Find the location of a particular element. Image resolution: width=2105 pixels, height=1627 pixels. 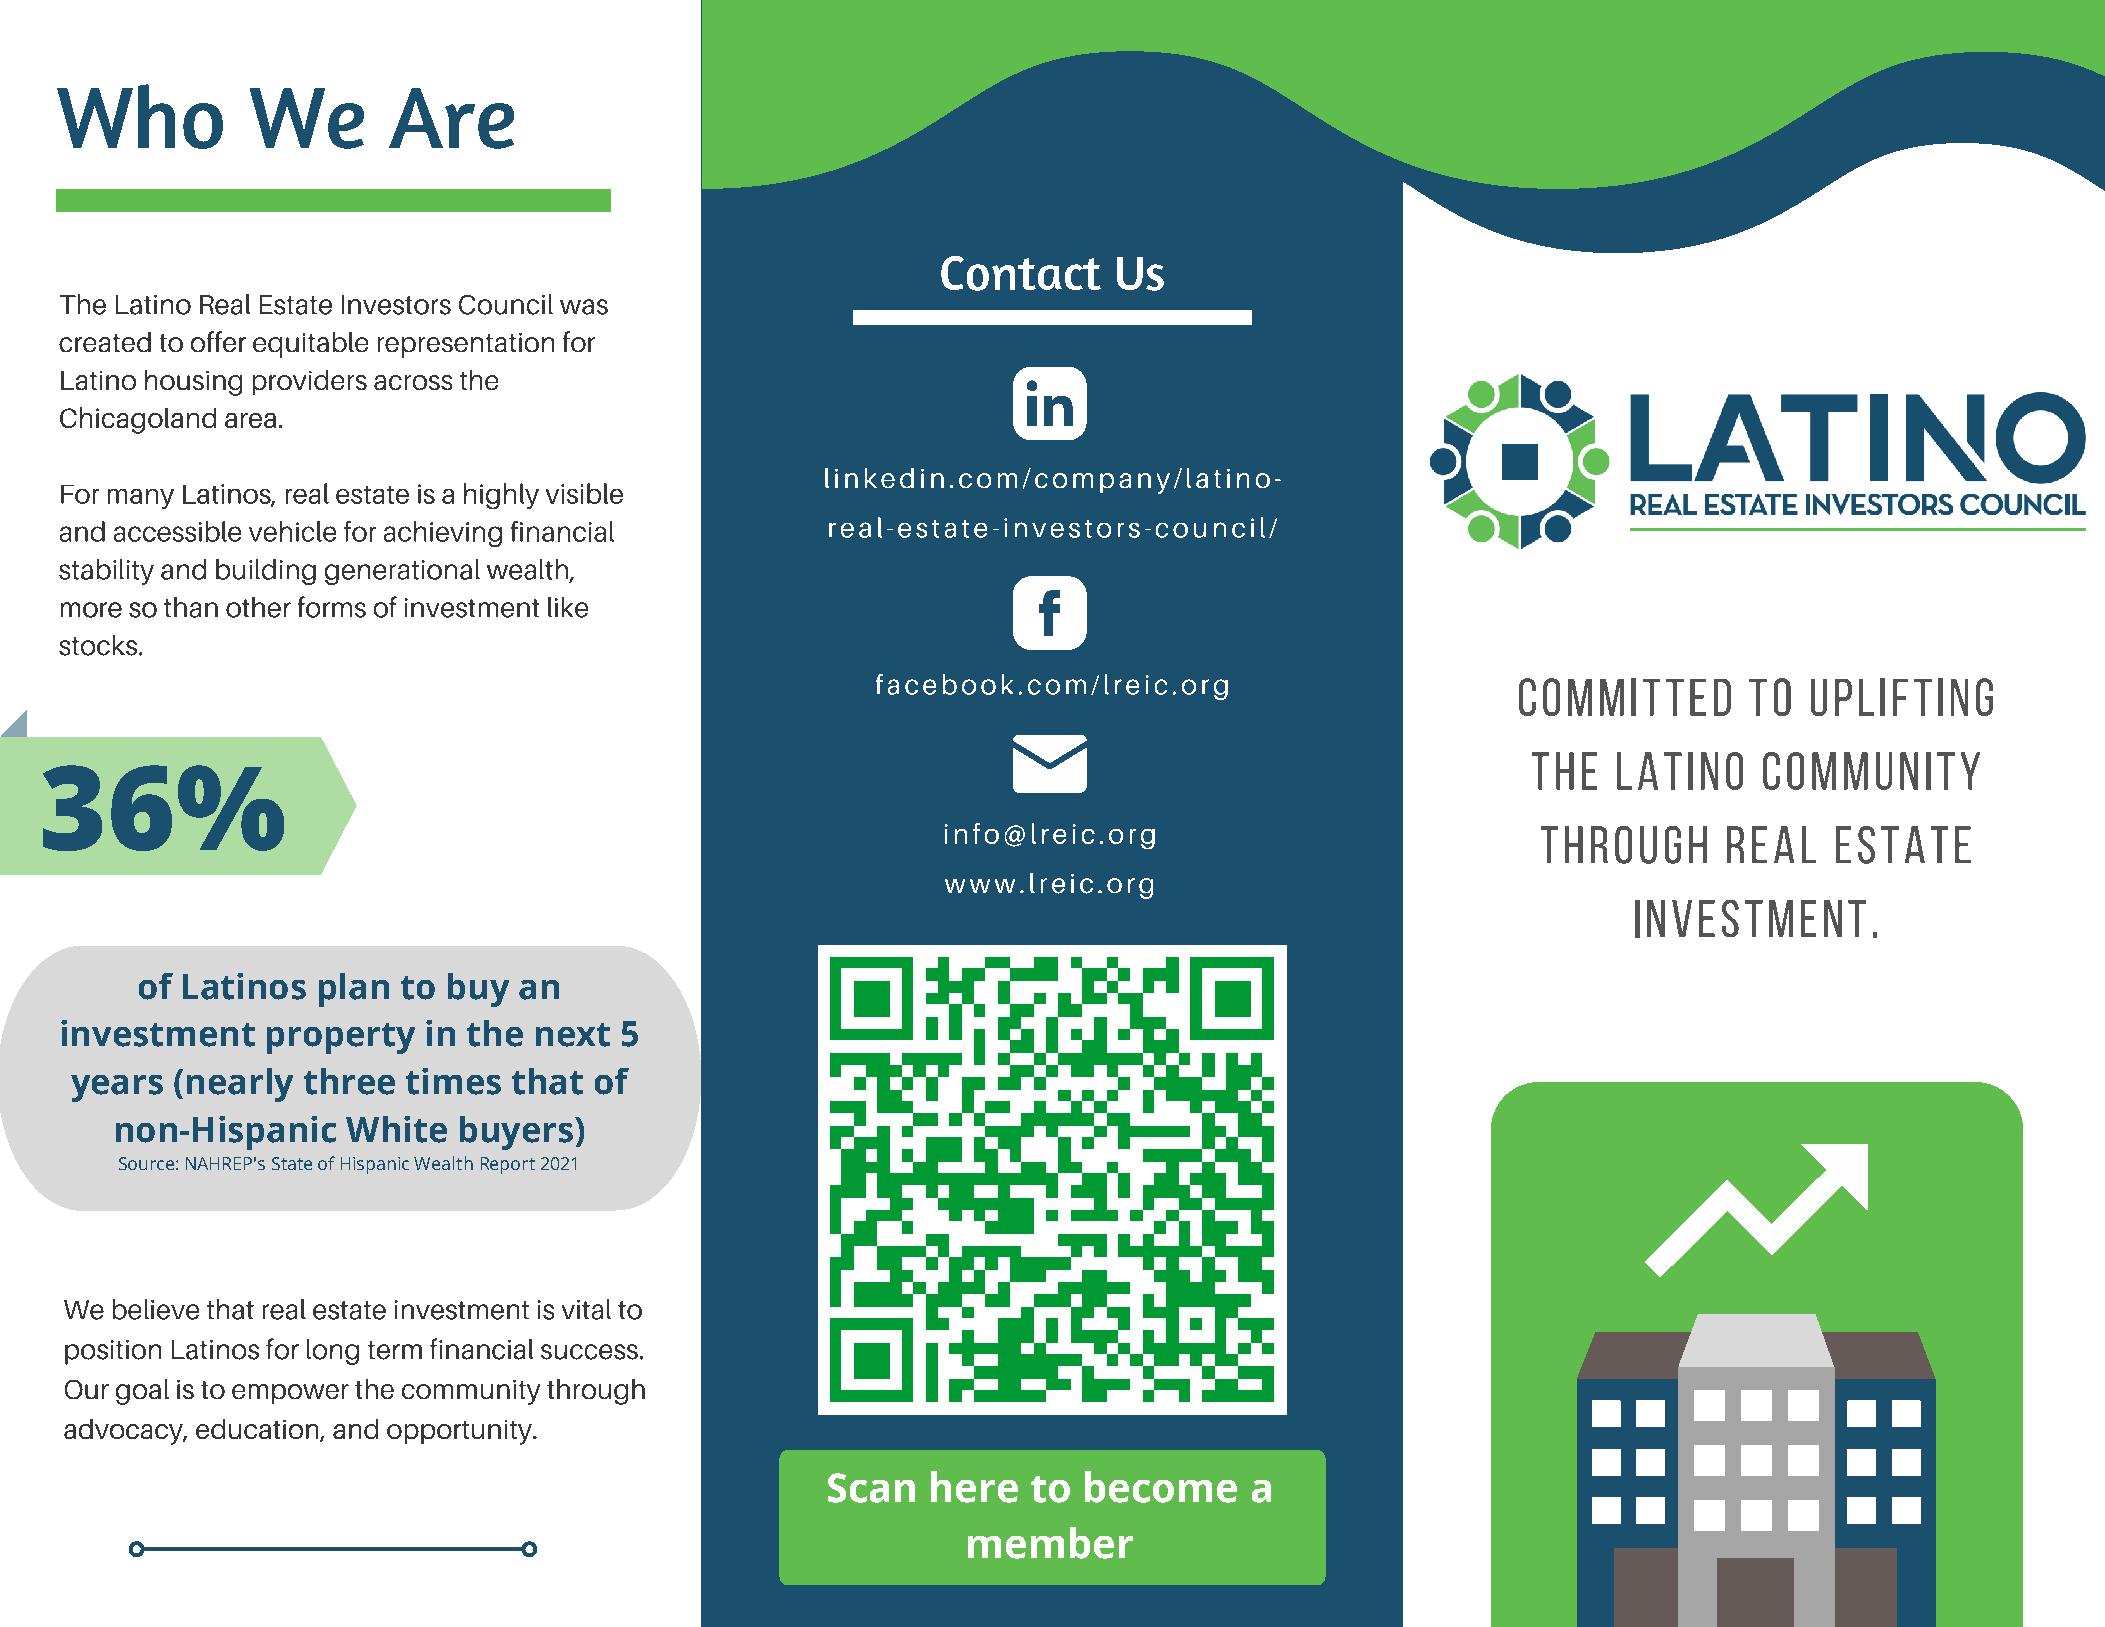

education is located at coordinates (258, 1430).
